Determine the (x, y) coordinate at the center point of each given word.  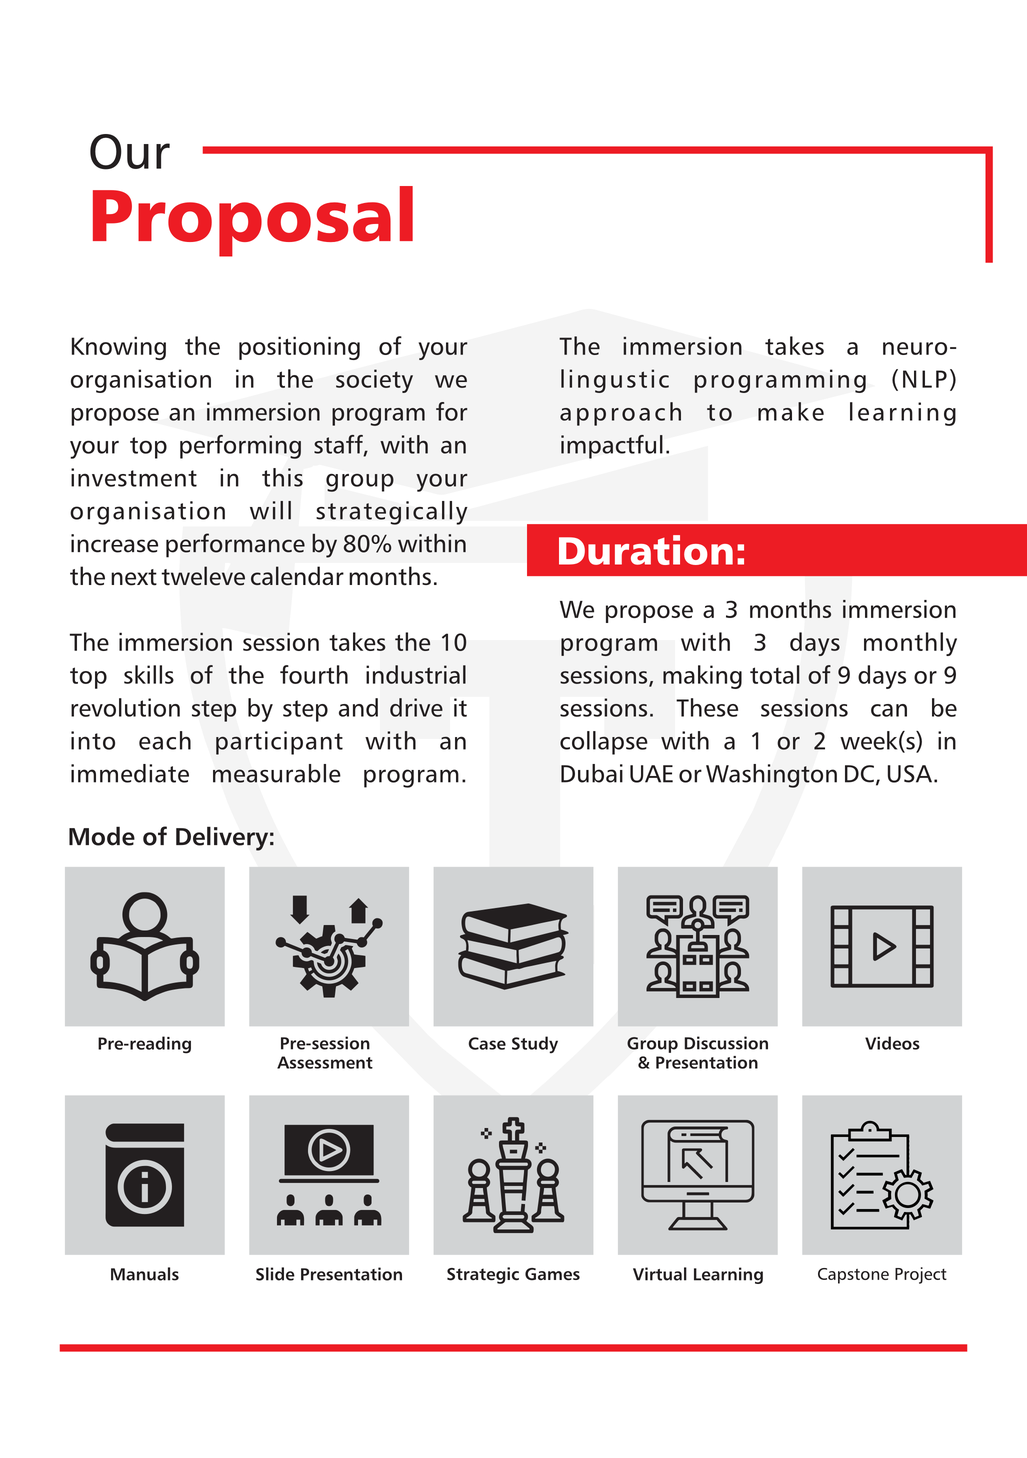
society (374, 381)
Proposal (253, 221)
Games (552, 1274)
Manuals (145, 1274)
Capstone (853, 1276)
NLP (925, 379)
